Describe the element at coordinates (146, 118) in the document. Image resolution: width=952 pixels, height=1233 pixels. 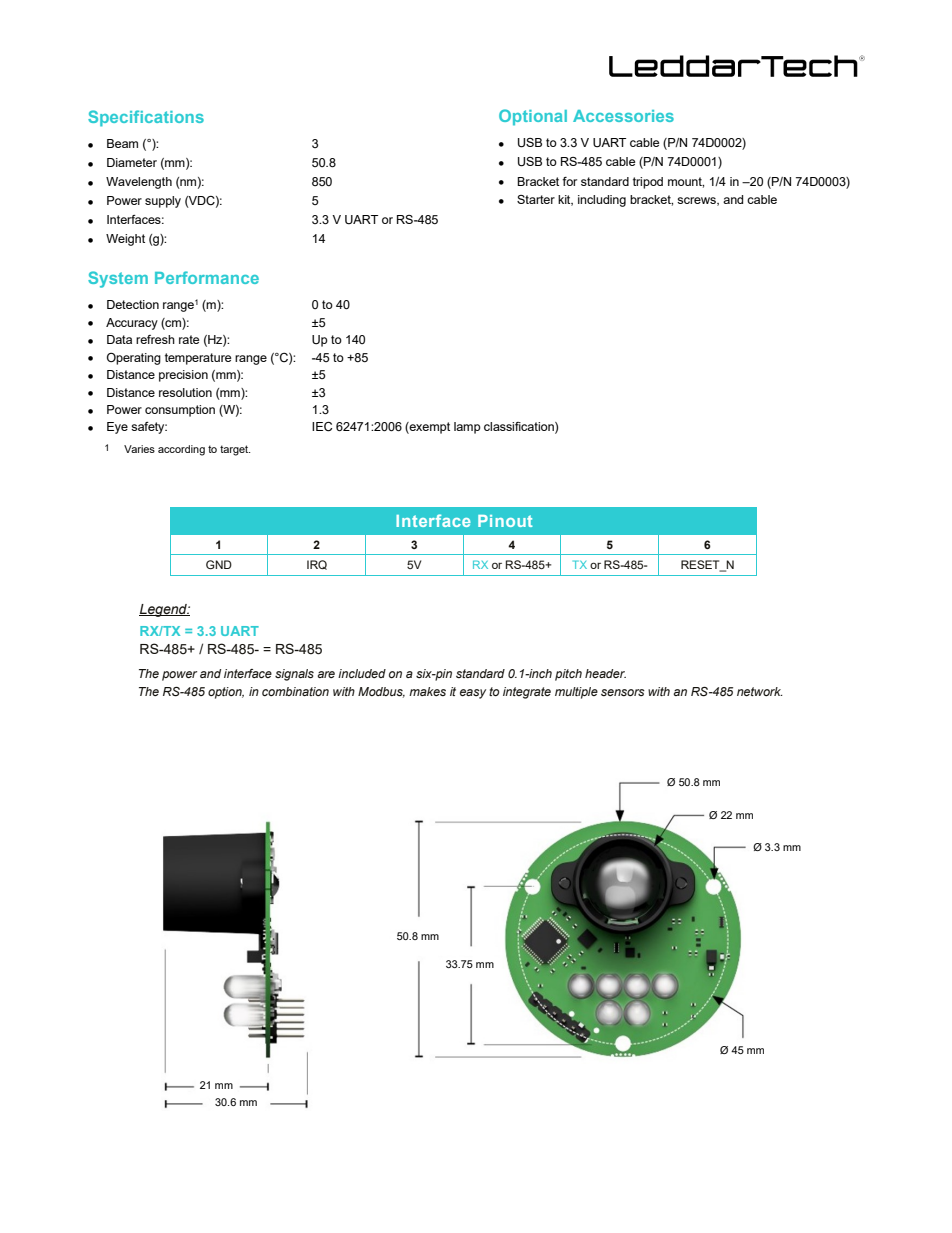
I see `Specifications` at that location.
